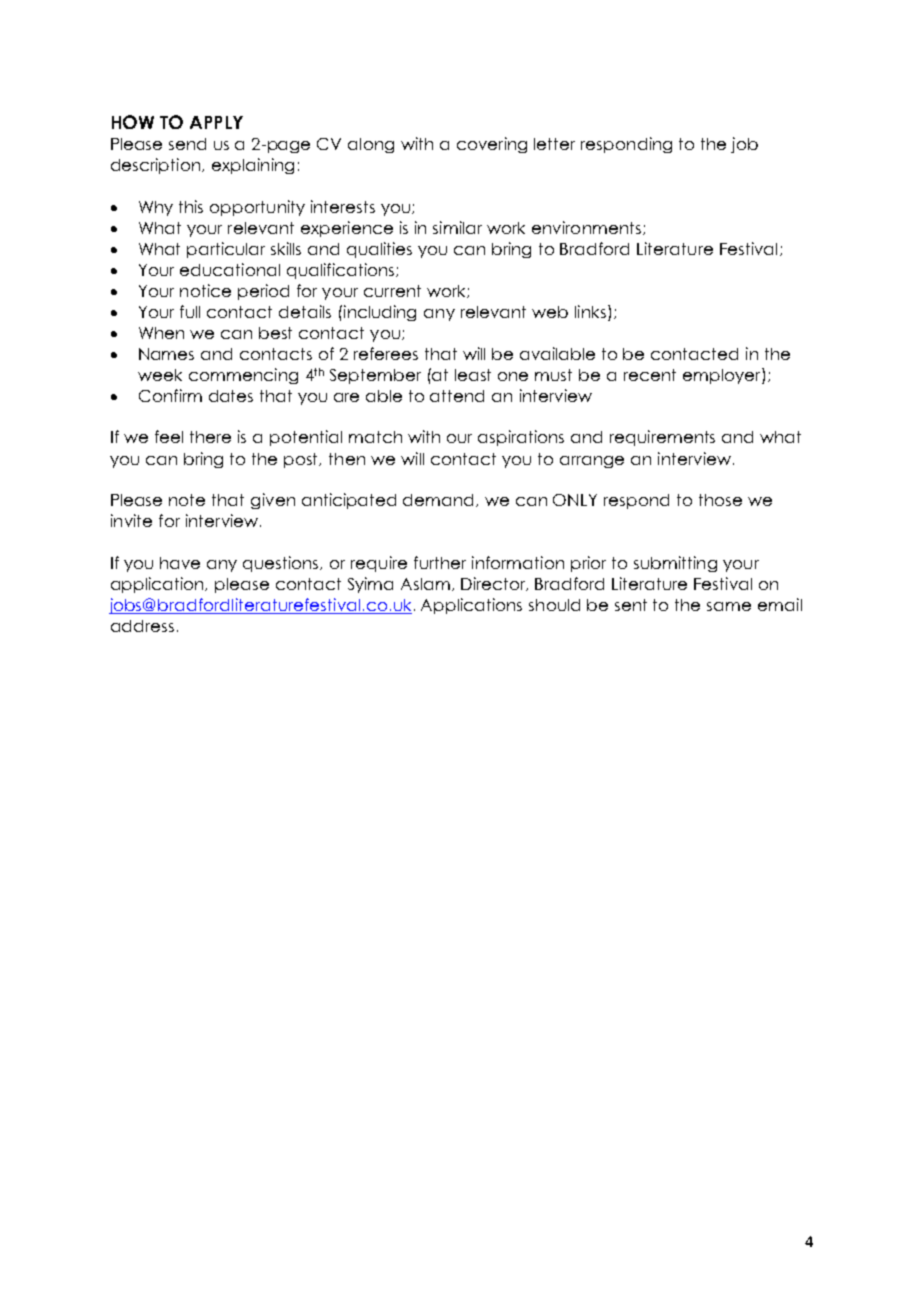 The height and width of the screenshot is (1308, 924). I want to click on notice, so click(205, 290).
